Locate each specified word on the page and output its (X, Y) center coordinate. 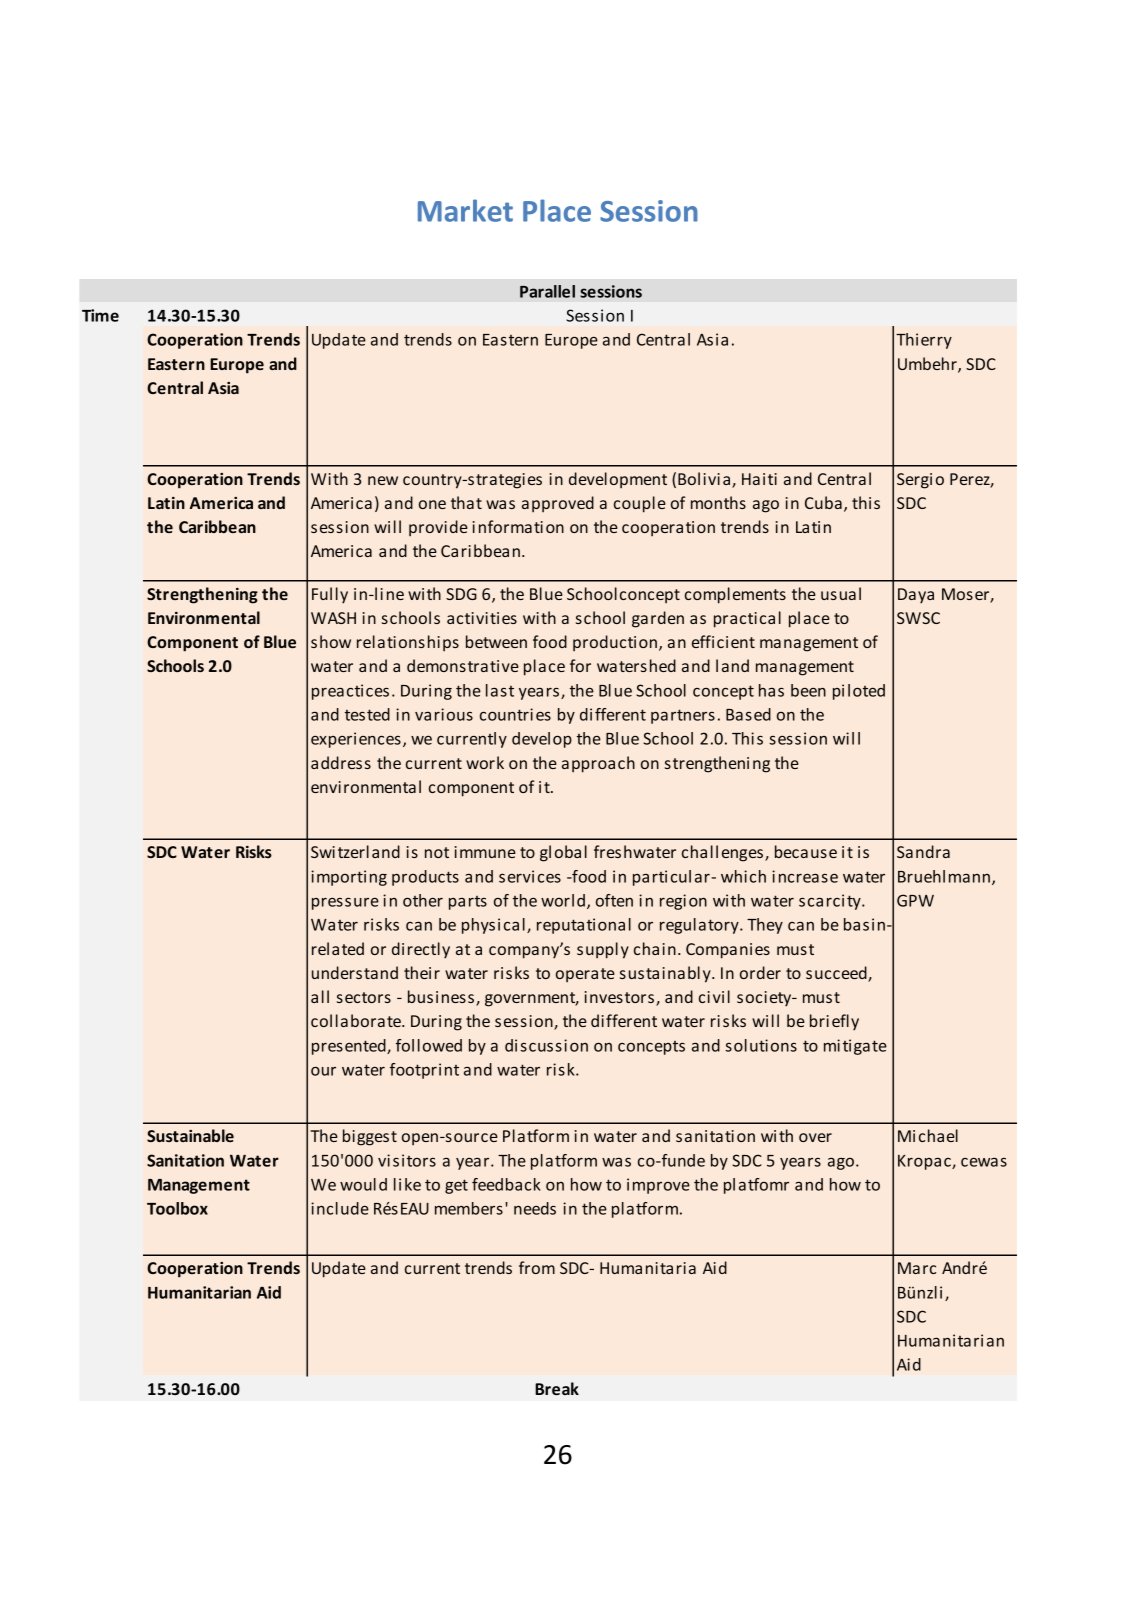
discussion (546, 1045)
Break (557, 1388)
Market (465, 210)
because (806, 851)
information (518, 526)
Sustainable (190, 1135)
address (341, 762)
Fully (330, 595)
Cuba (823, 502)
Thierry (924, 341)
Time (100, 315)
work (485, 762)
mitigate (855, 1047)
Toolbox (177, 1208)
